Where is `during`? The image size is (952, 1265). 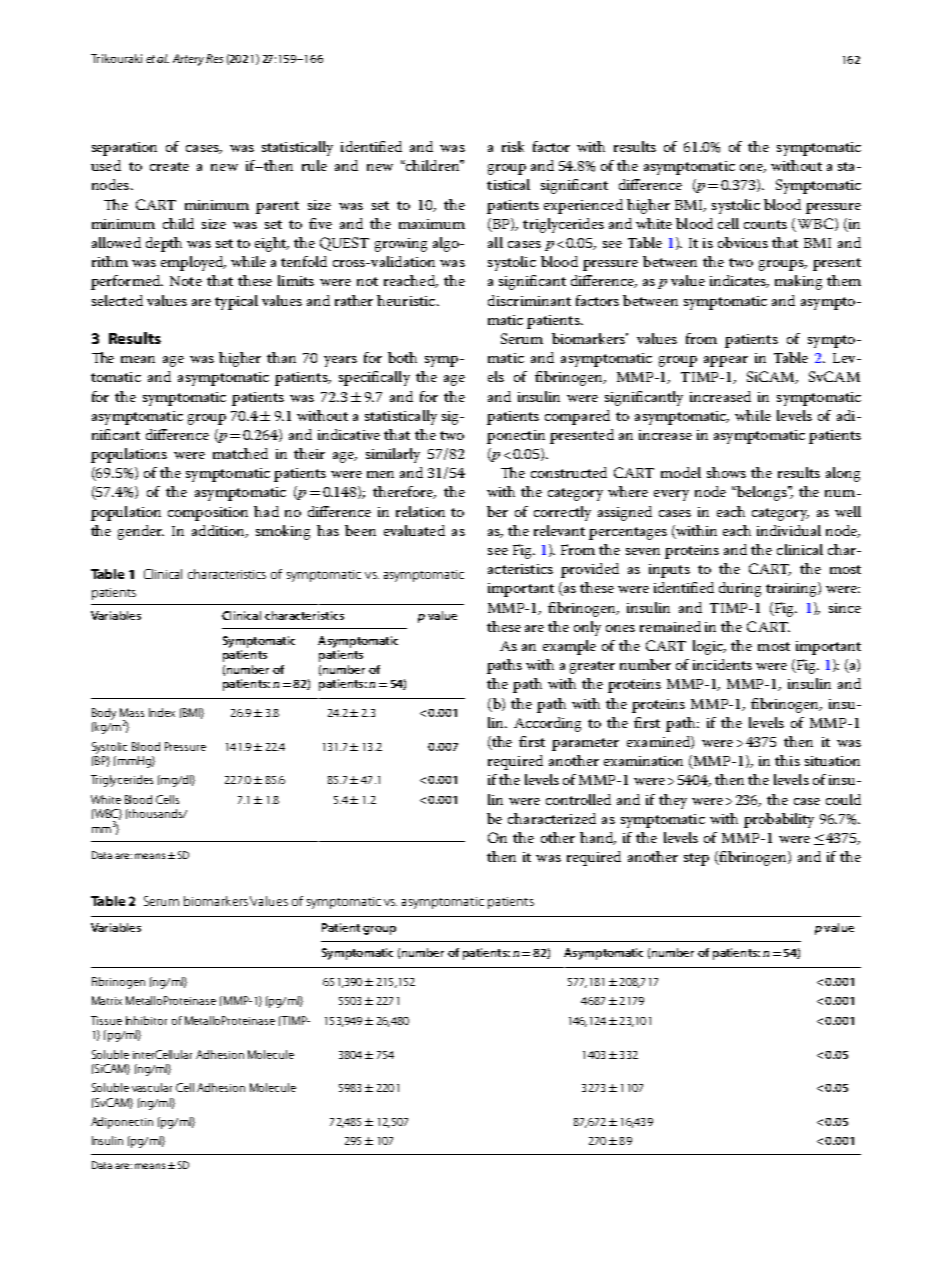 during is located at coordinates (740, 589).
